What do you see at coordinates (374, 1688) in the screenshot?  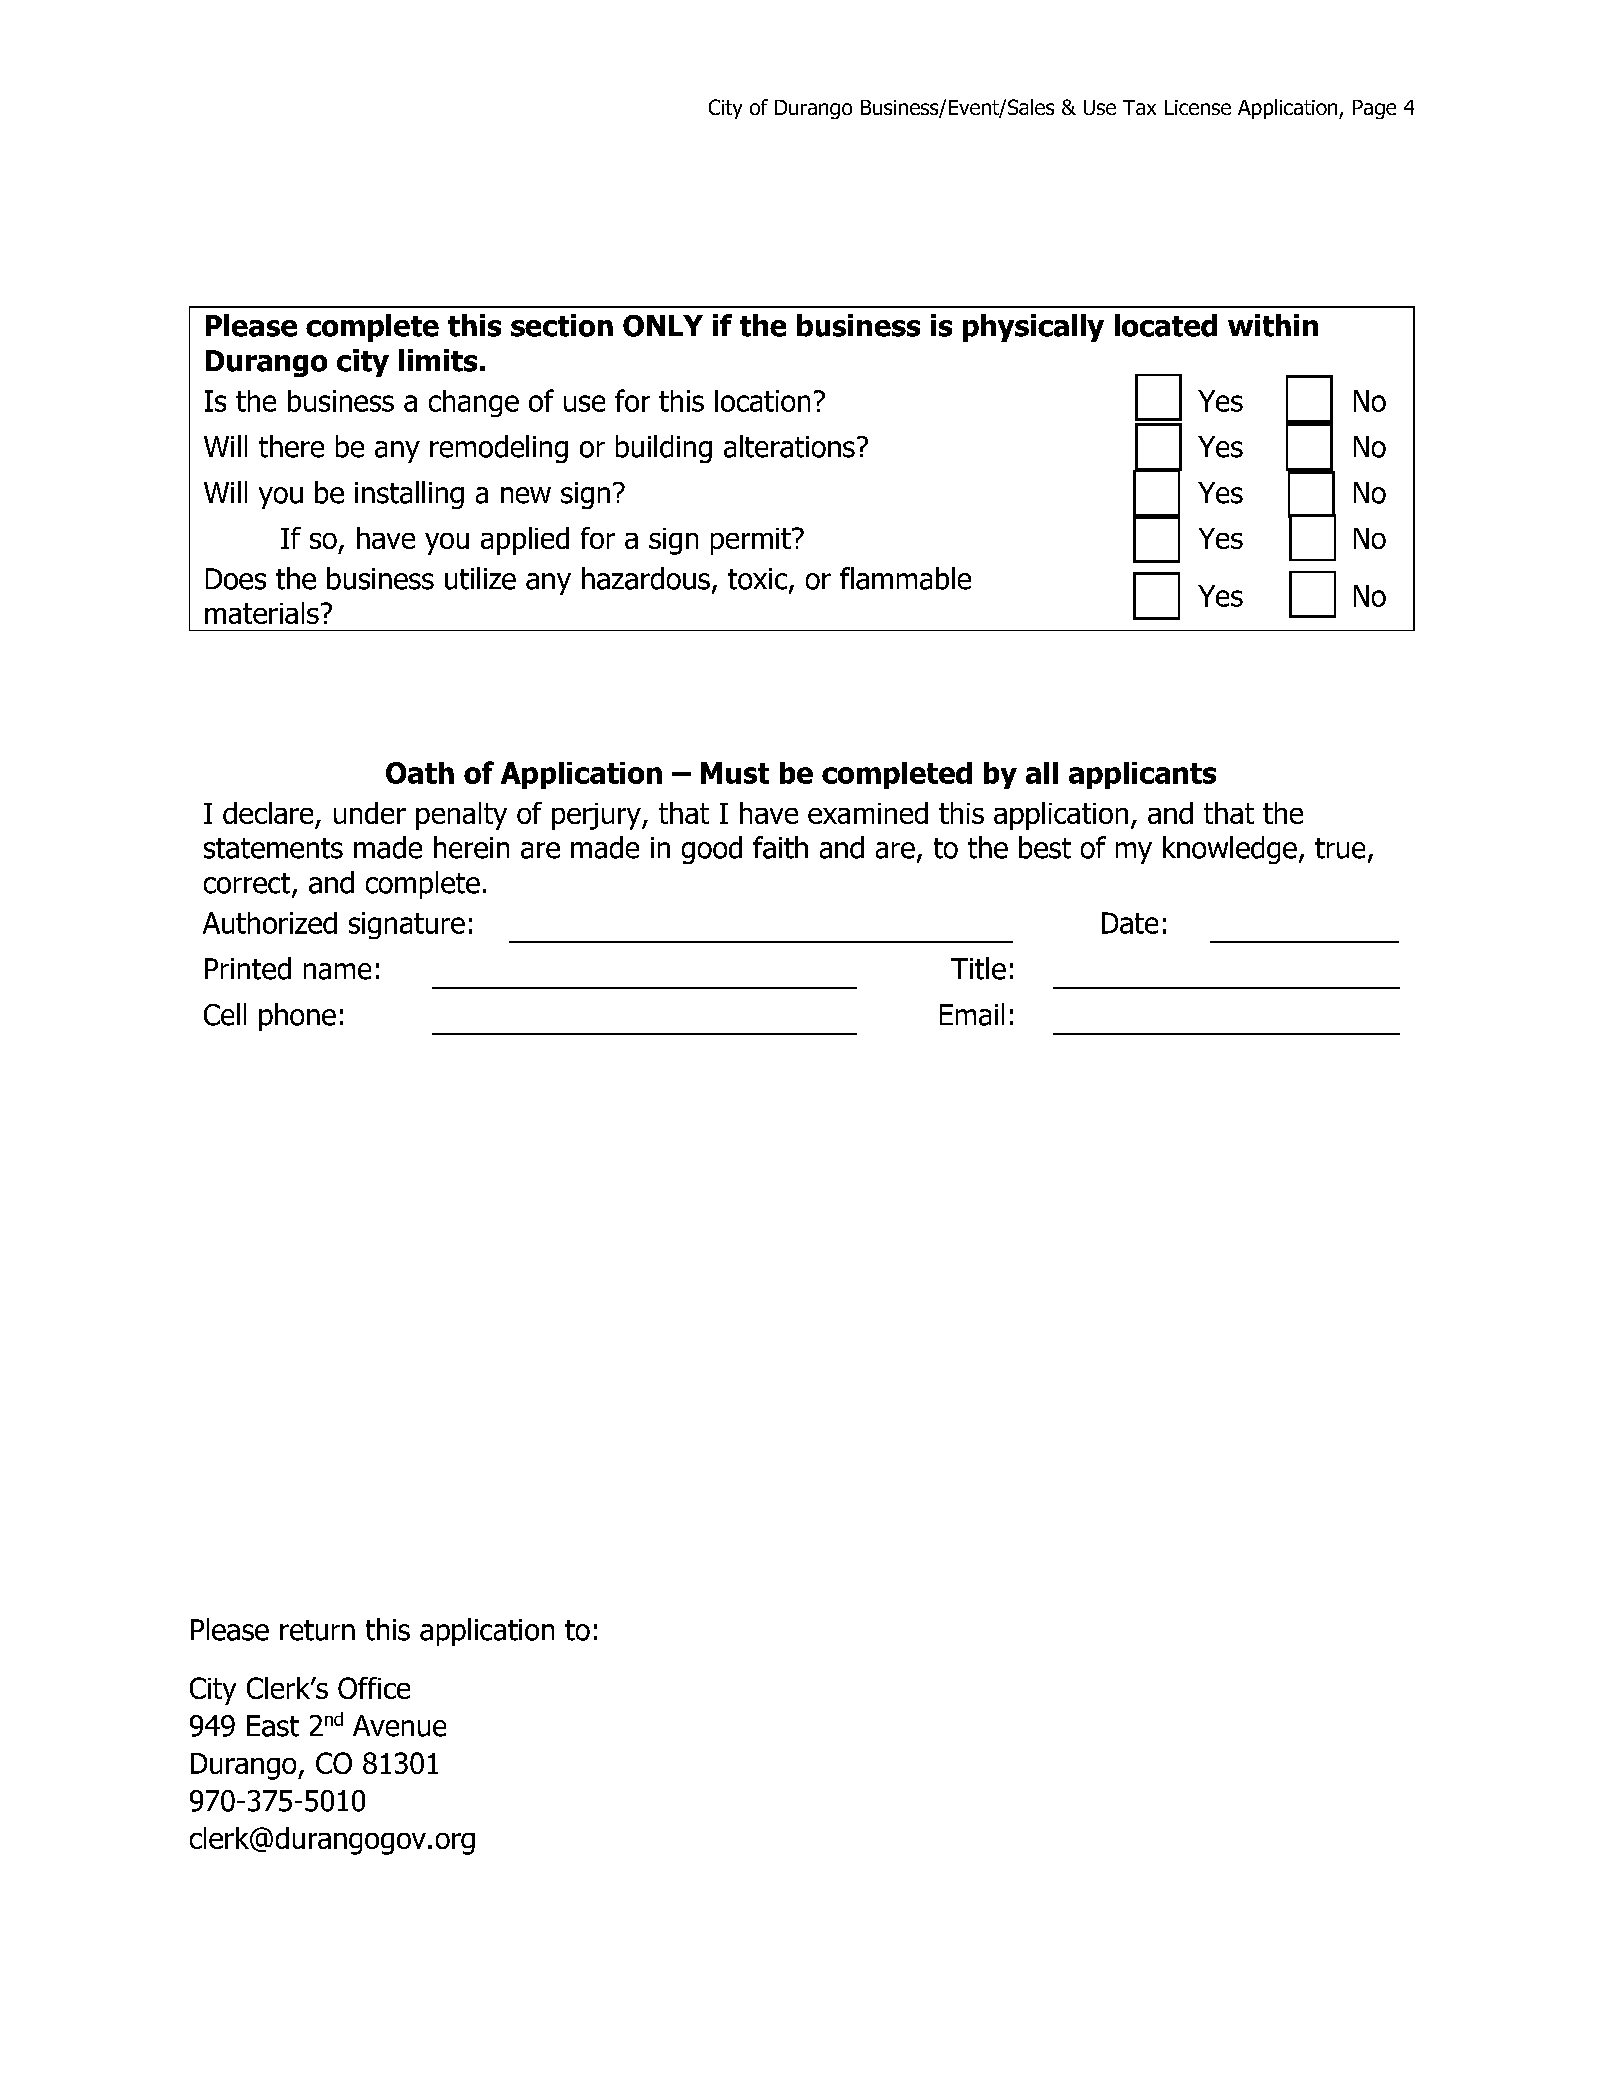 I see `Office` at bounding box center [374, 1688].
